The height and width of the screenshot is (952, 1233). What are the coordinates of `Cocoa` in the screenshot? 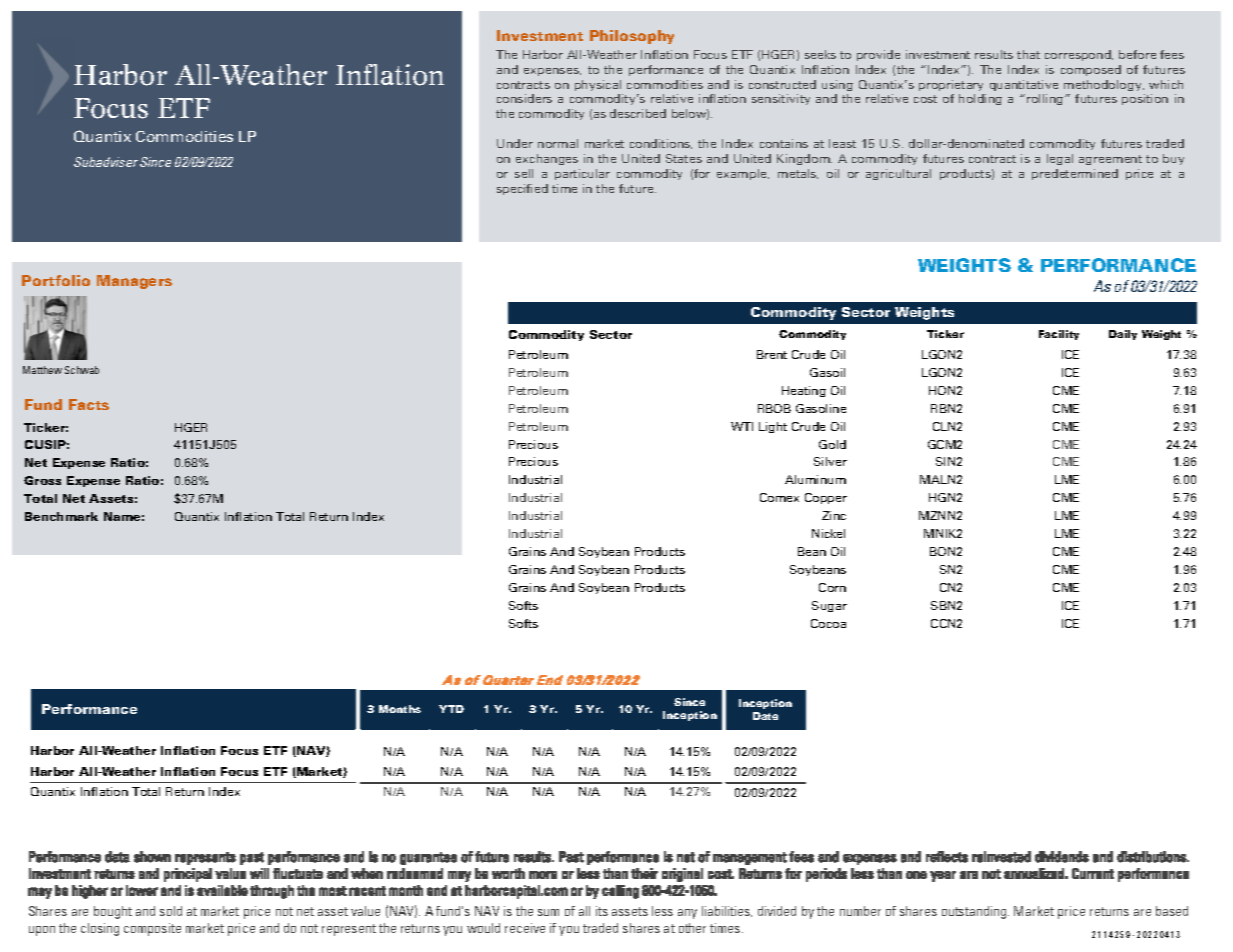 It's located at (828, 623).
